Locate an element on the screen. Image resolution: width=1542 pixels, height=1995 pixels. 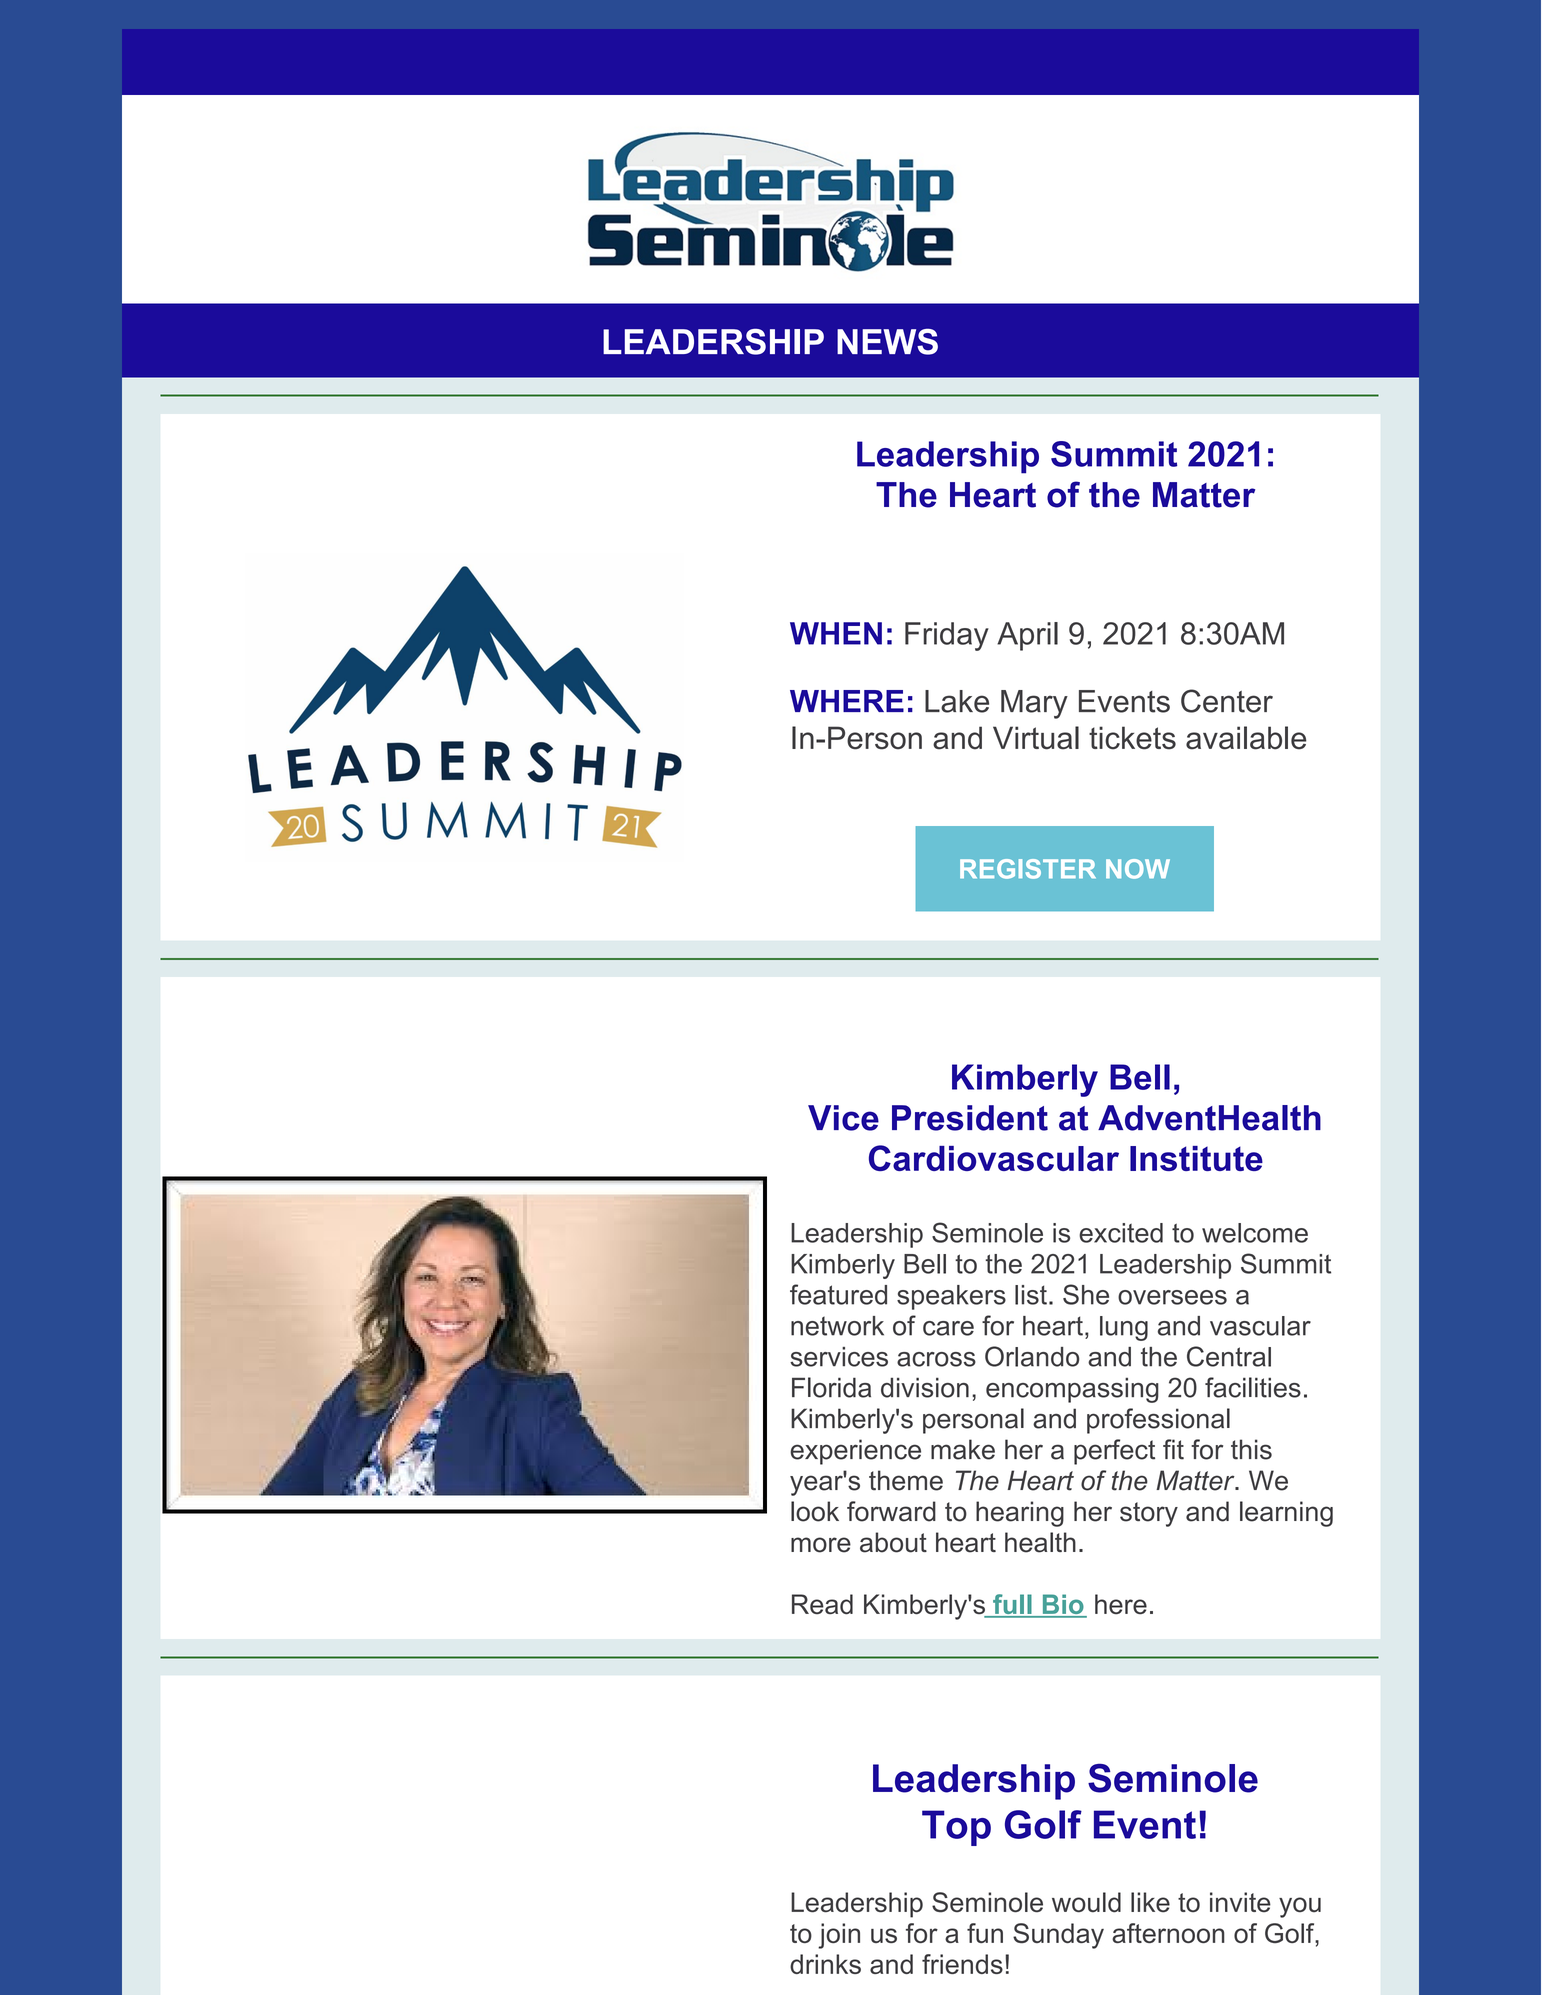
WHEN is located at coordinates (836, 633).
